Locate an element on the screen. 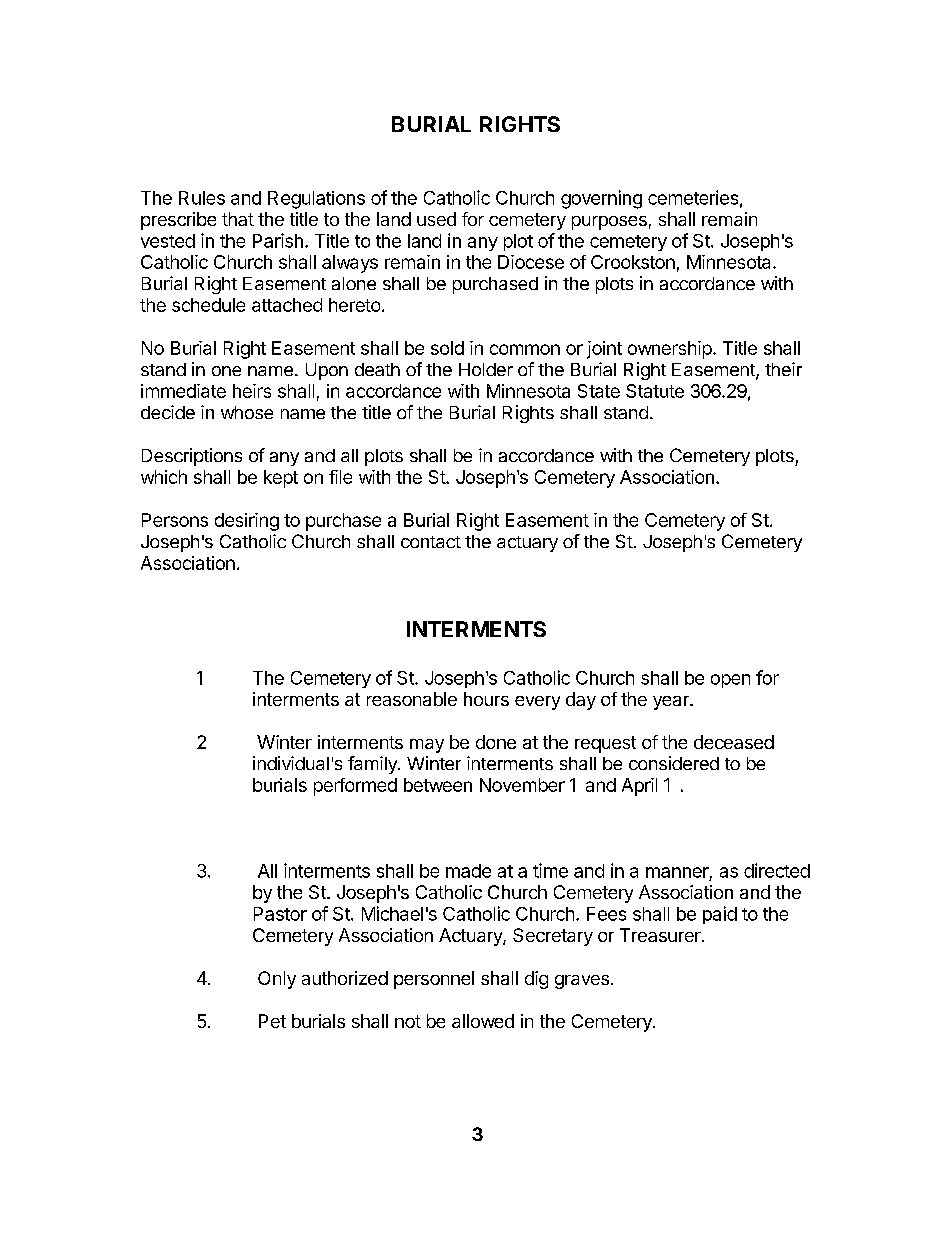 The width and height of the screenshot is (952, 1233). used is located at coordinates (436, 219).
